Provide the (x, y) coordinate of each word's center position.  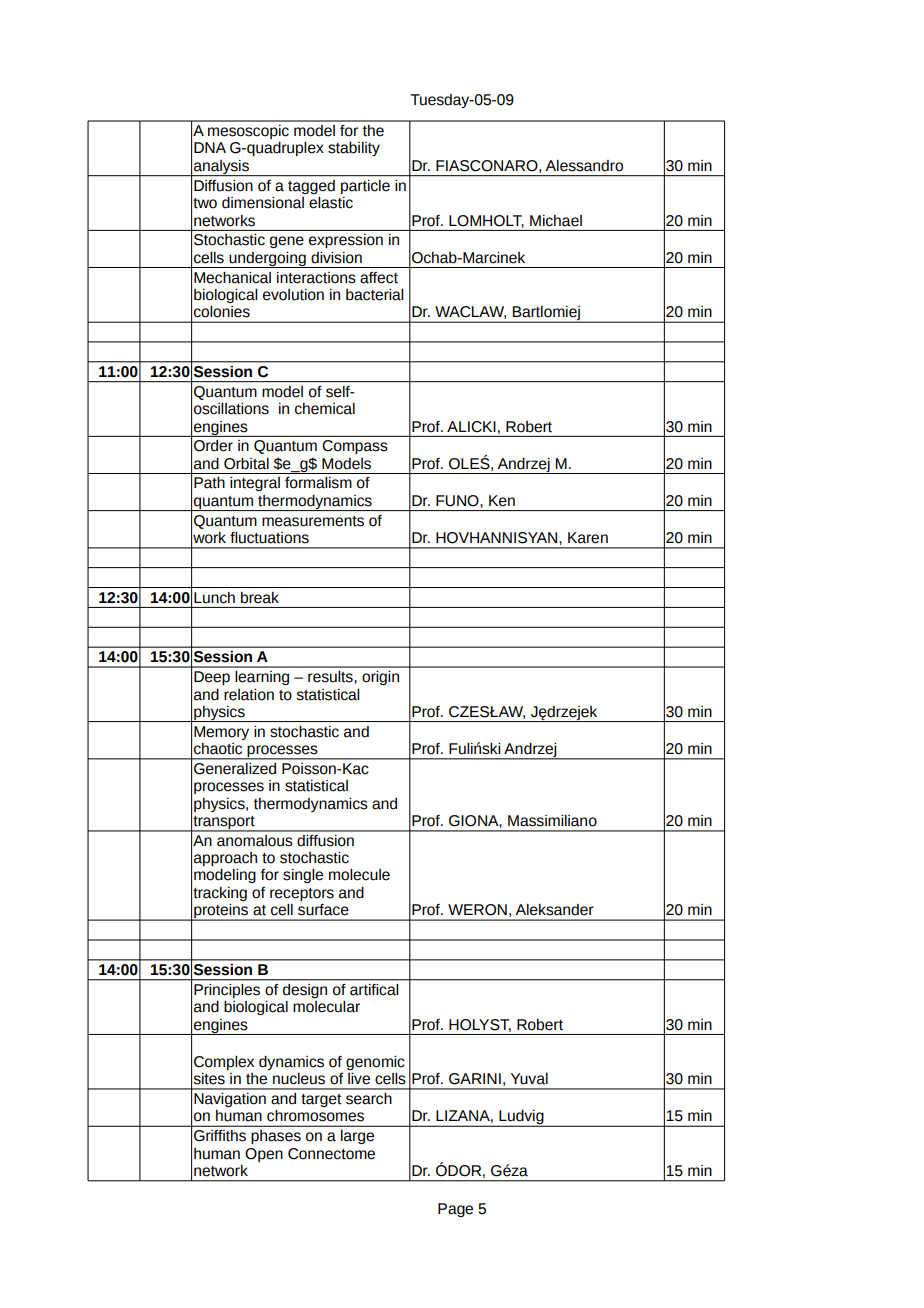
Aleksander (554, 910)
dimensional (263, 203)
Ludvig (521, 1118)
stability (354, 149)
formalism (318, 483)
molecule (359, 875)
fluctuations (269, 538)
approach (225, 859)
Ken (502, 501)
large (357, 1137)
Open (264, 1155)
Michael (556, 221)
